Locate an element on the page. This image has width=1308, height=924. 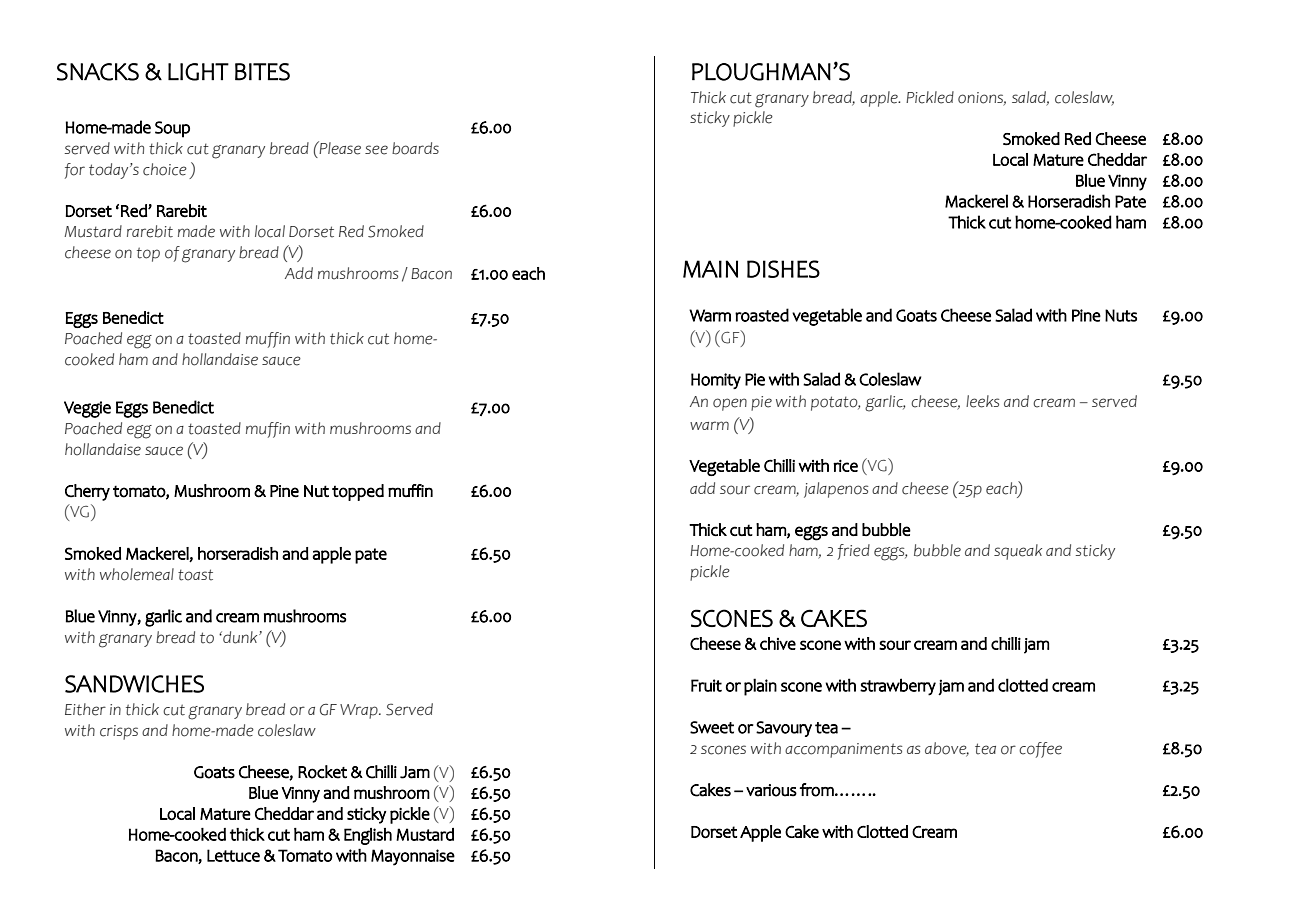
squeak is located at coordinates (1018, 552).
